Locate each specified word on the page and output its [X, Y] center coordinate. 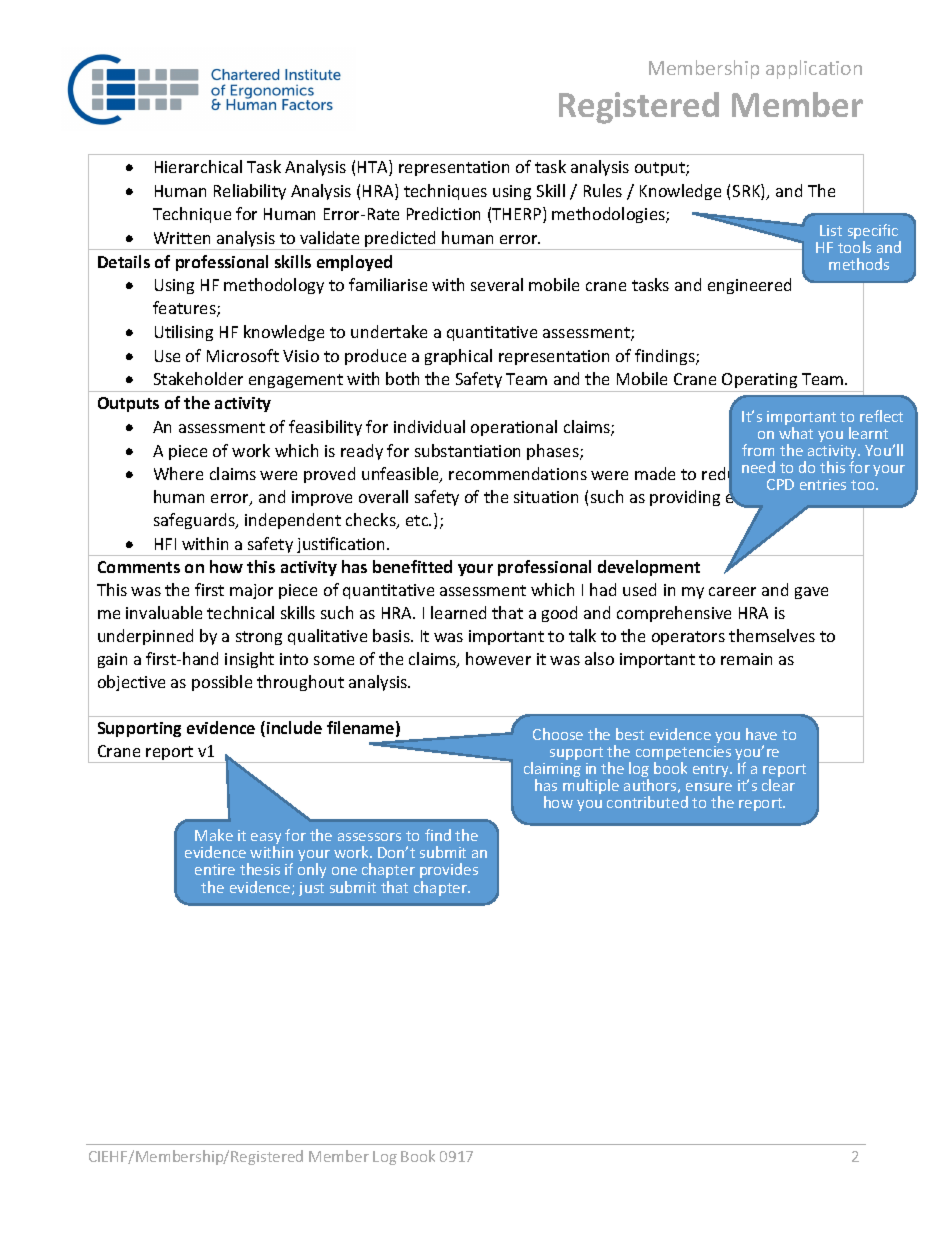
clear [778, 785]
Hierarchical [198, 166]
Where [178, 473]
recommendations [518, 473]
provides [449, 872]
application [814, 69]
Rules [603, 190]
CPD [780, 484]
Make [214, 835]
